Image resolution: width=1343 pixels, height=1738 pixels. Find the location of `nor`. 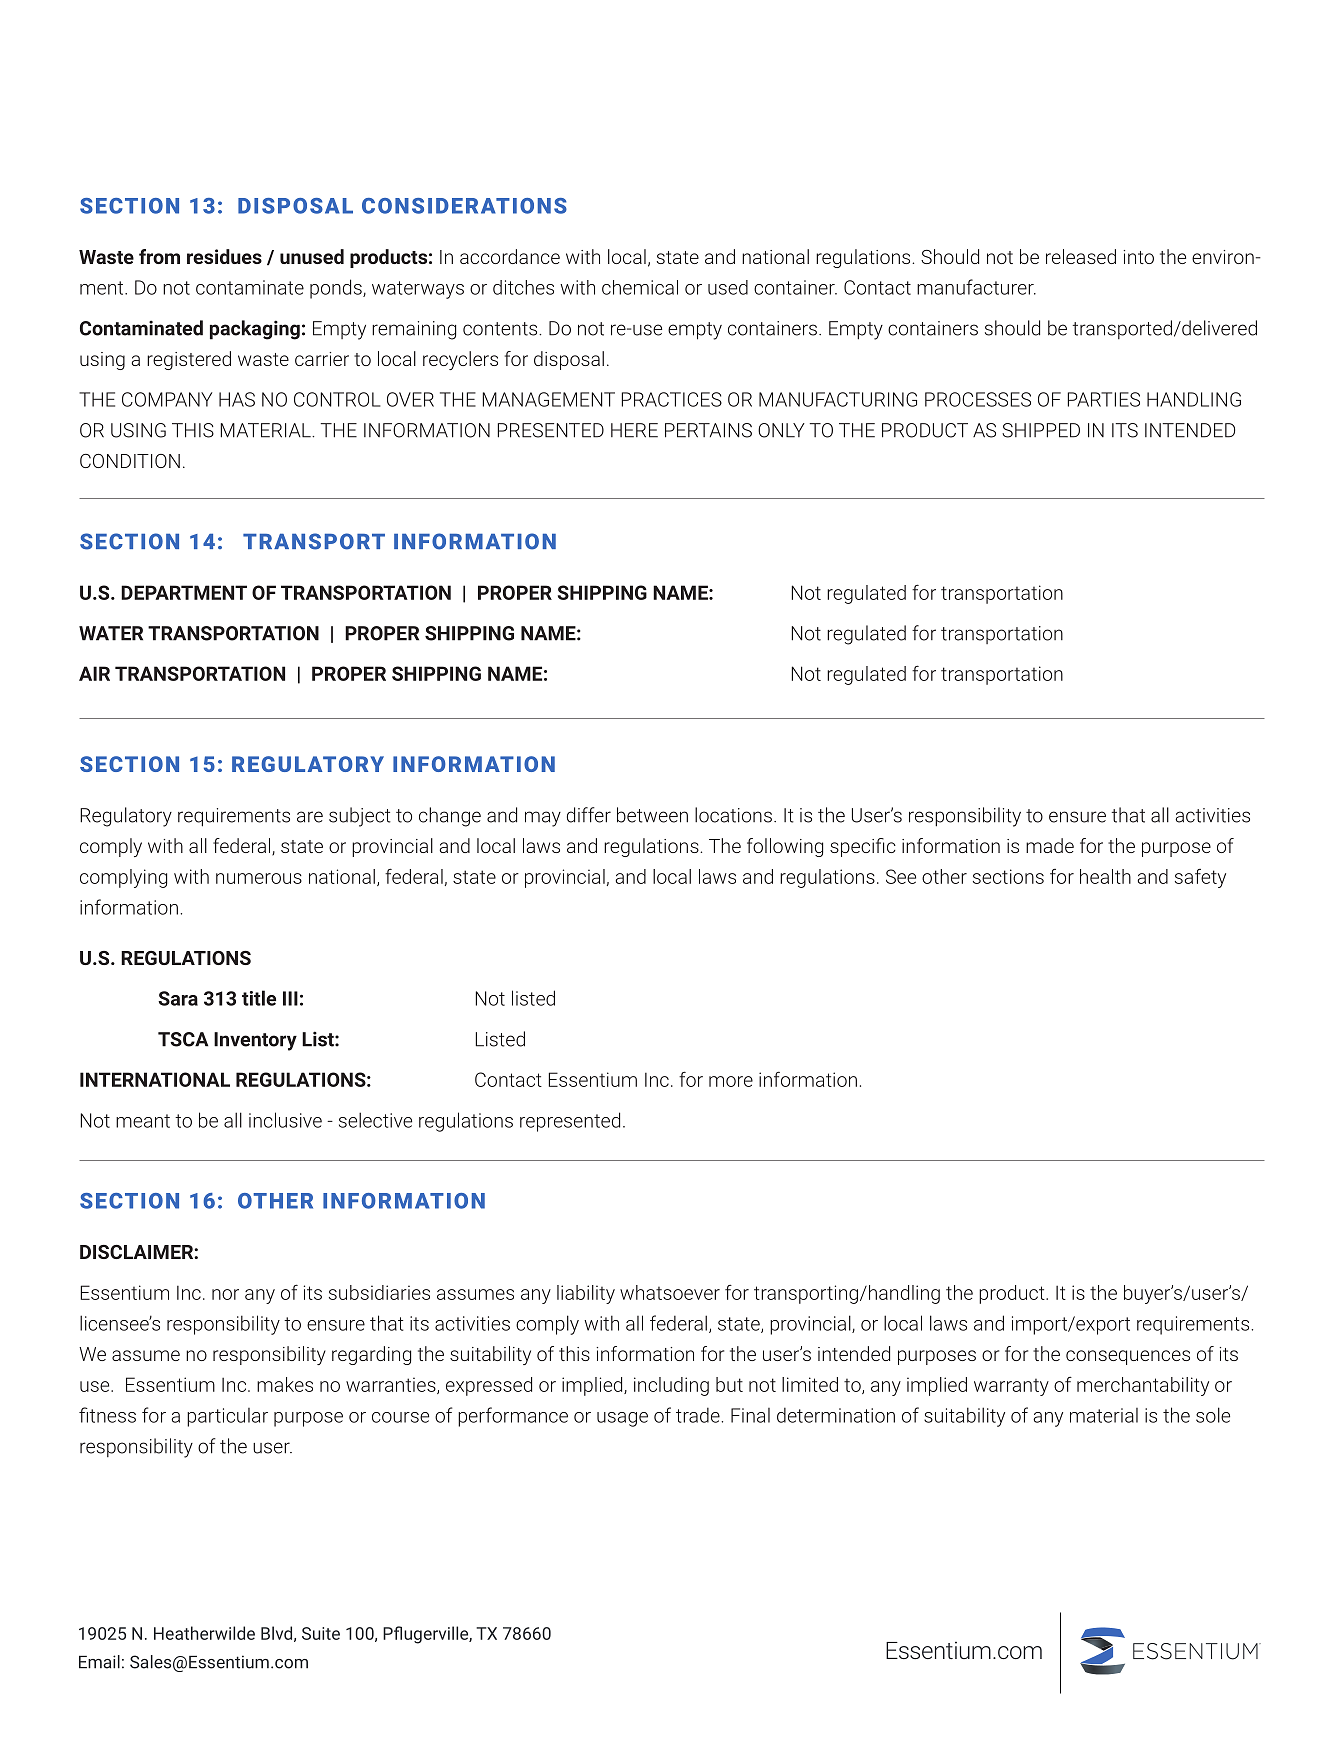

nor is located at coordinates (225, 1294).
